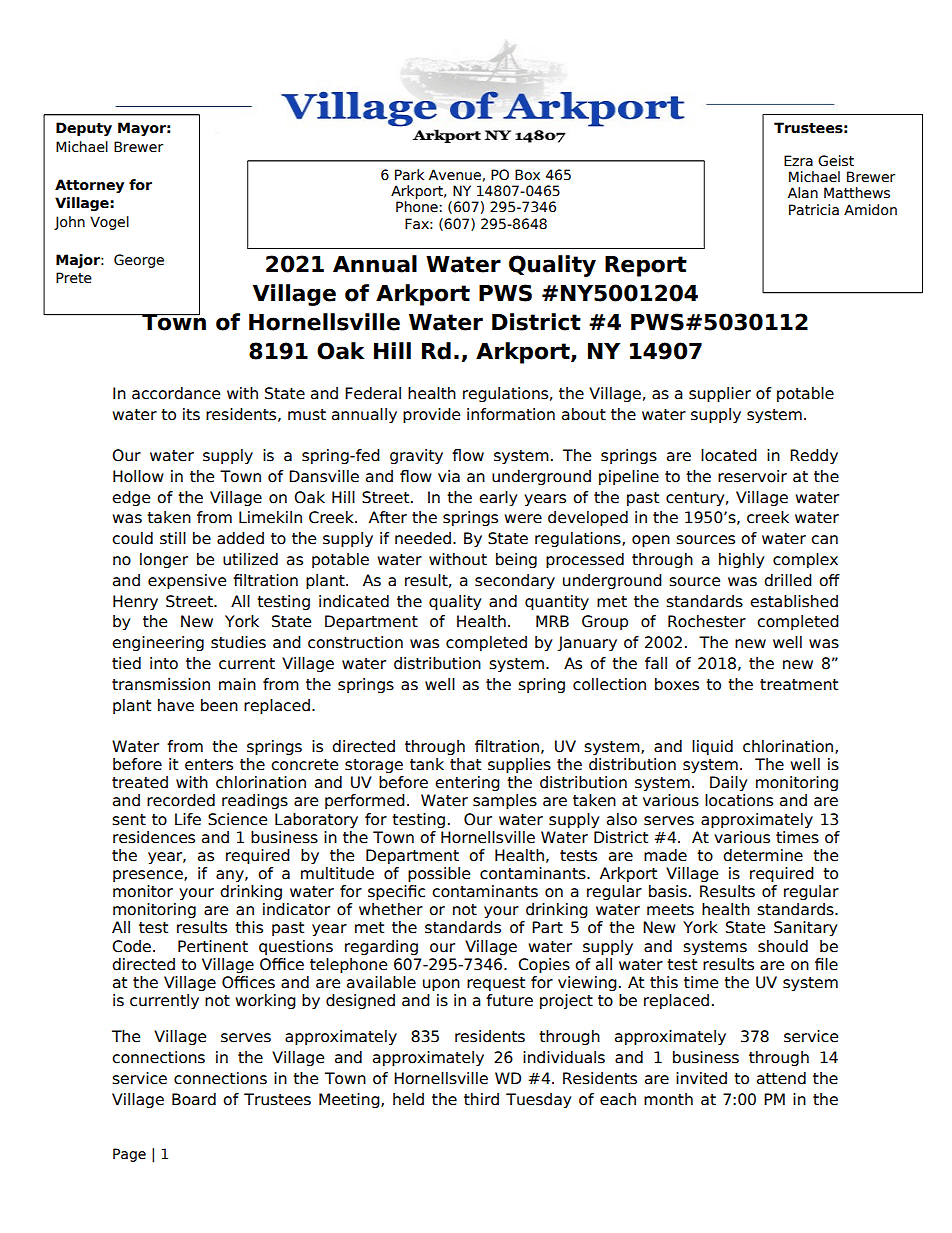 This screenshot has height=1233, width=952. What do you see at coordinates (194, 1099) in the screenshot?
I see `Board` at bounding box center [194, 1099].
